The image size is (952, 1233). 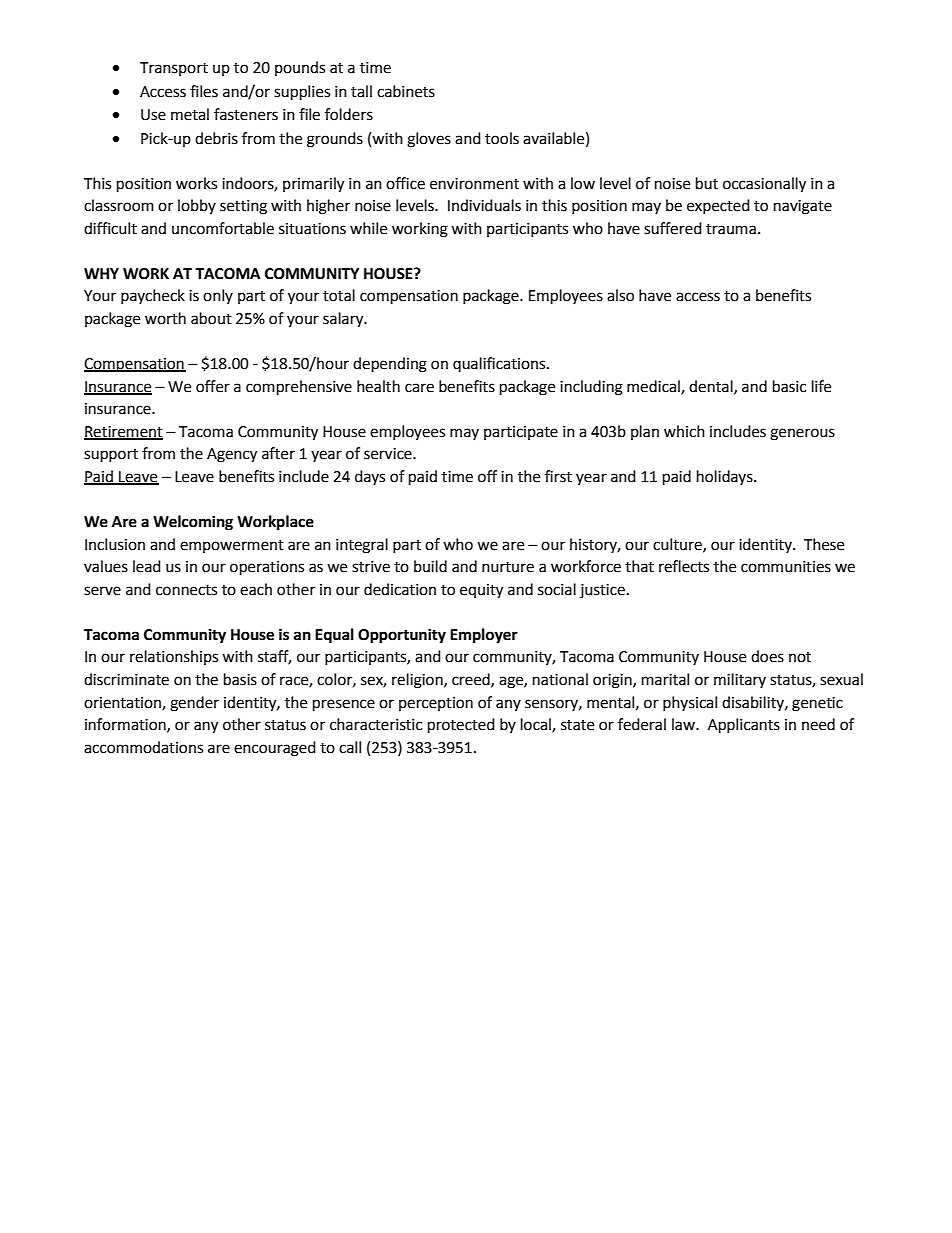 I want to click on Welcoming, so click(x=193, y=523).
